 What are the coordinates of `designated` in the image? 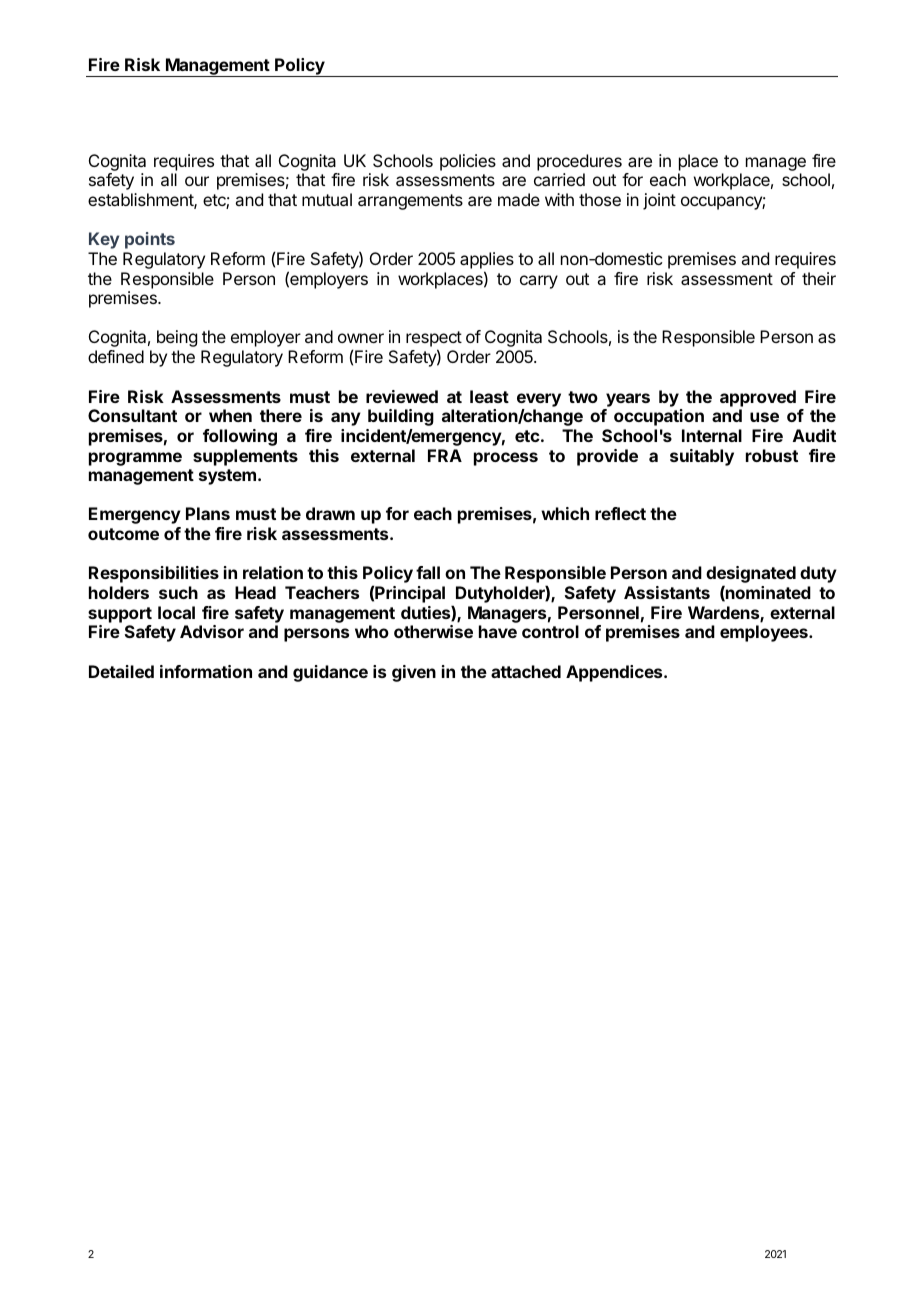 It's located at (751, 576).
